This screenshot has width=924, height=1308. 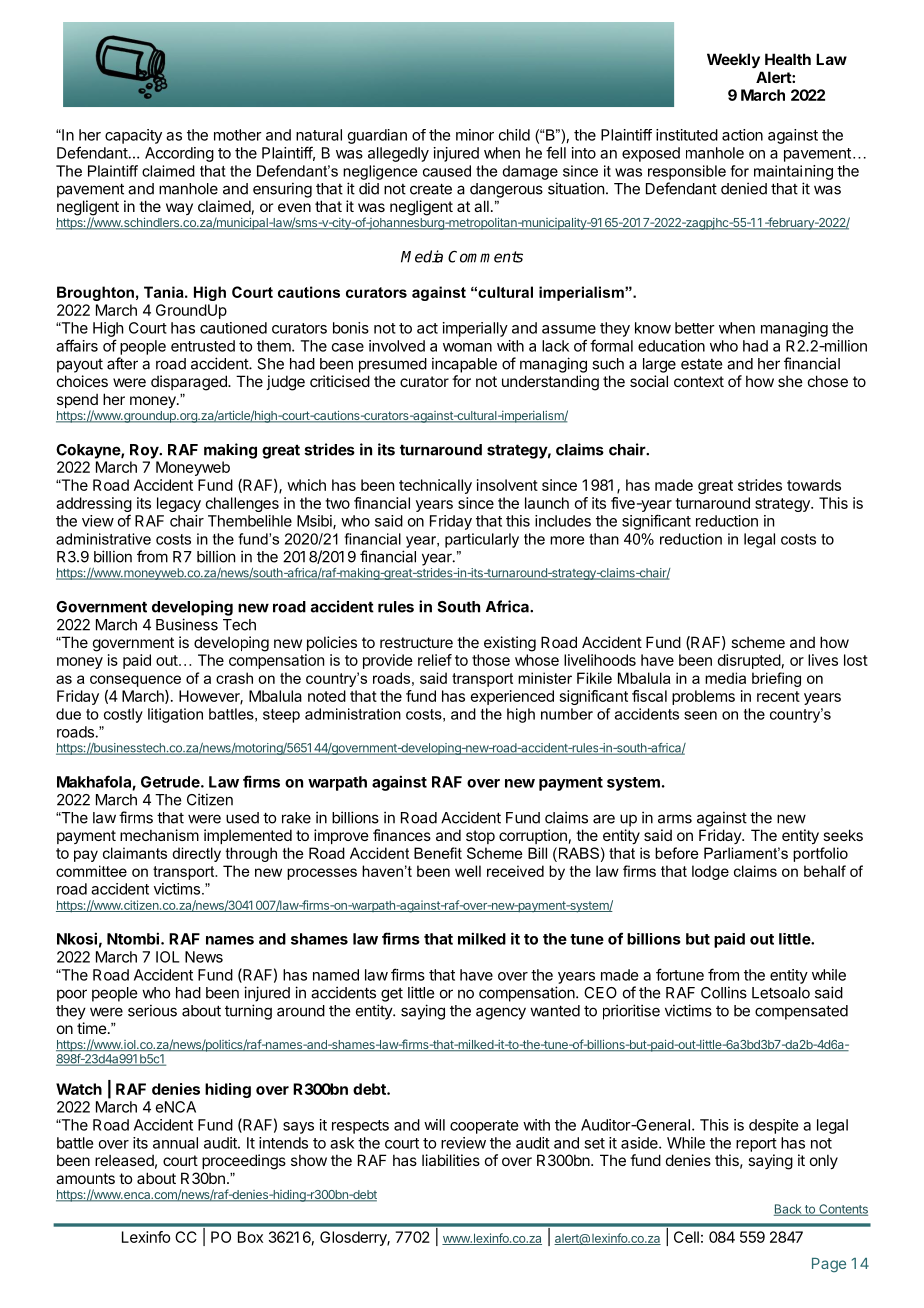 What do you see at coordinates (250, 1237) in the screenshot?
I see `Box` at bounding box center [250, 1237].
